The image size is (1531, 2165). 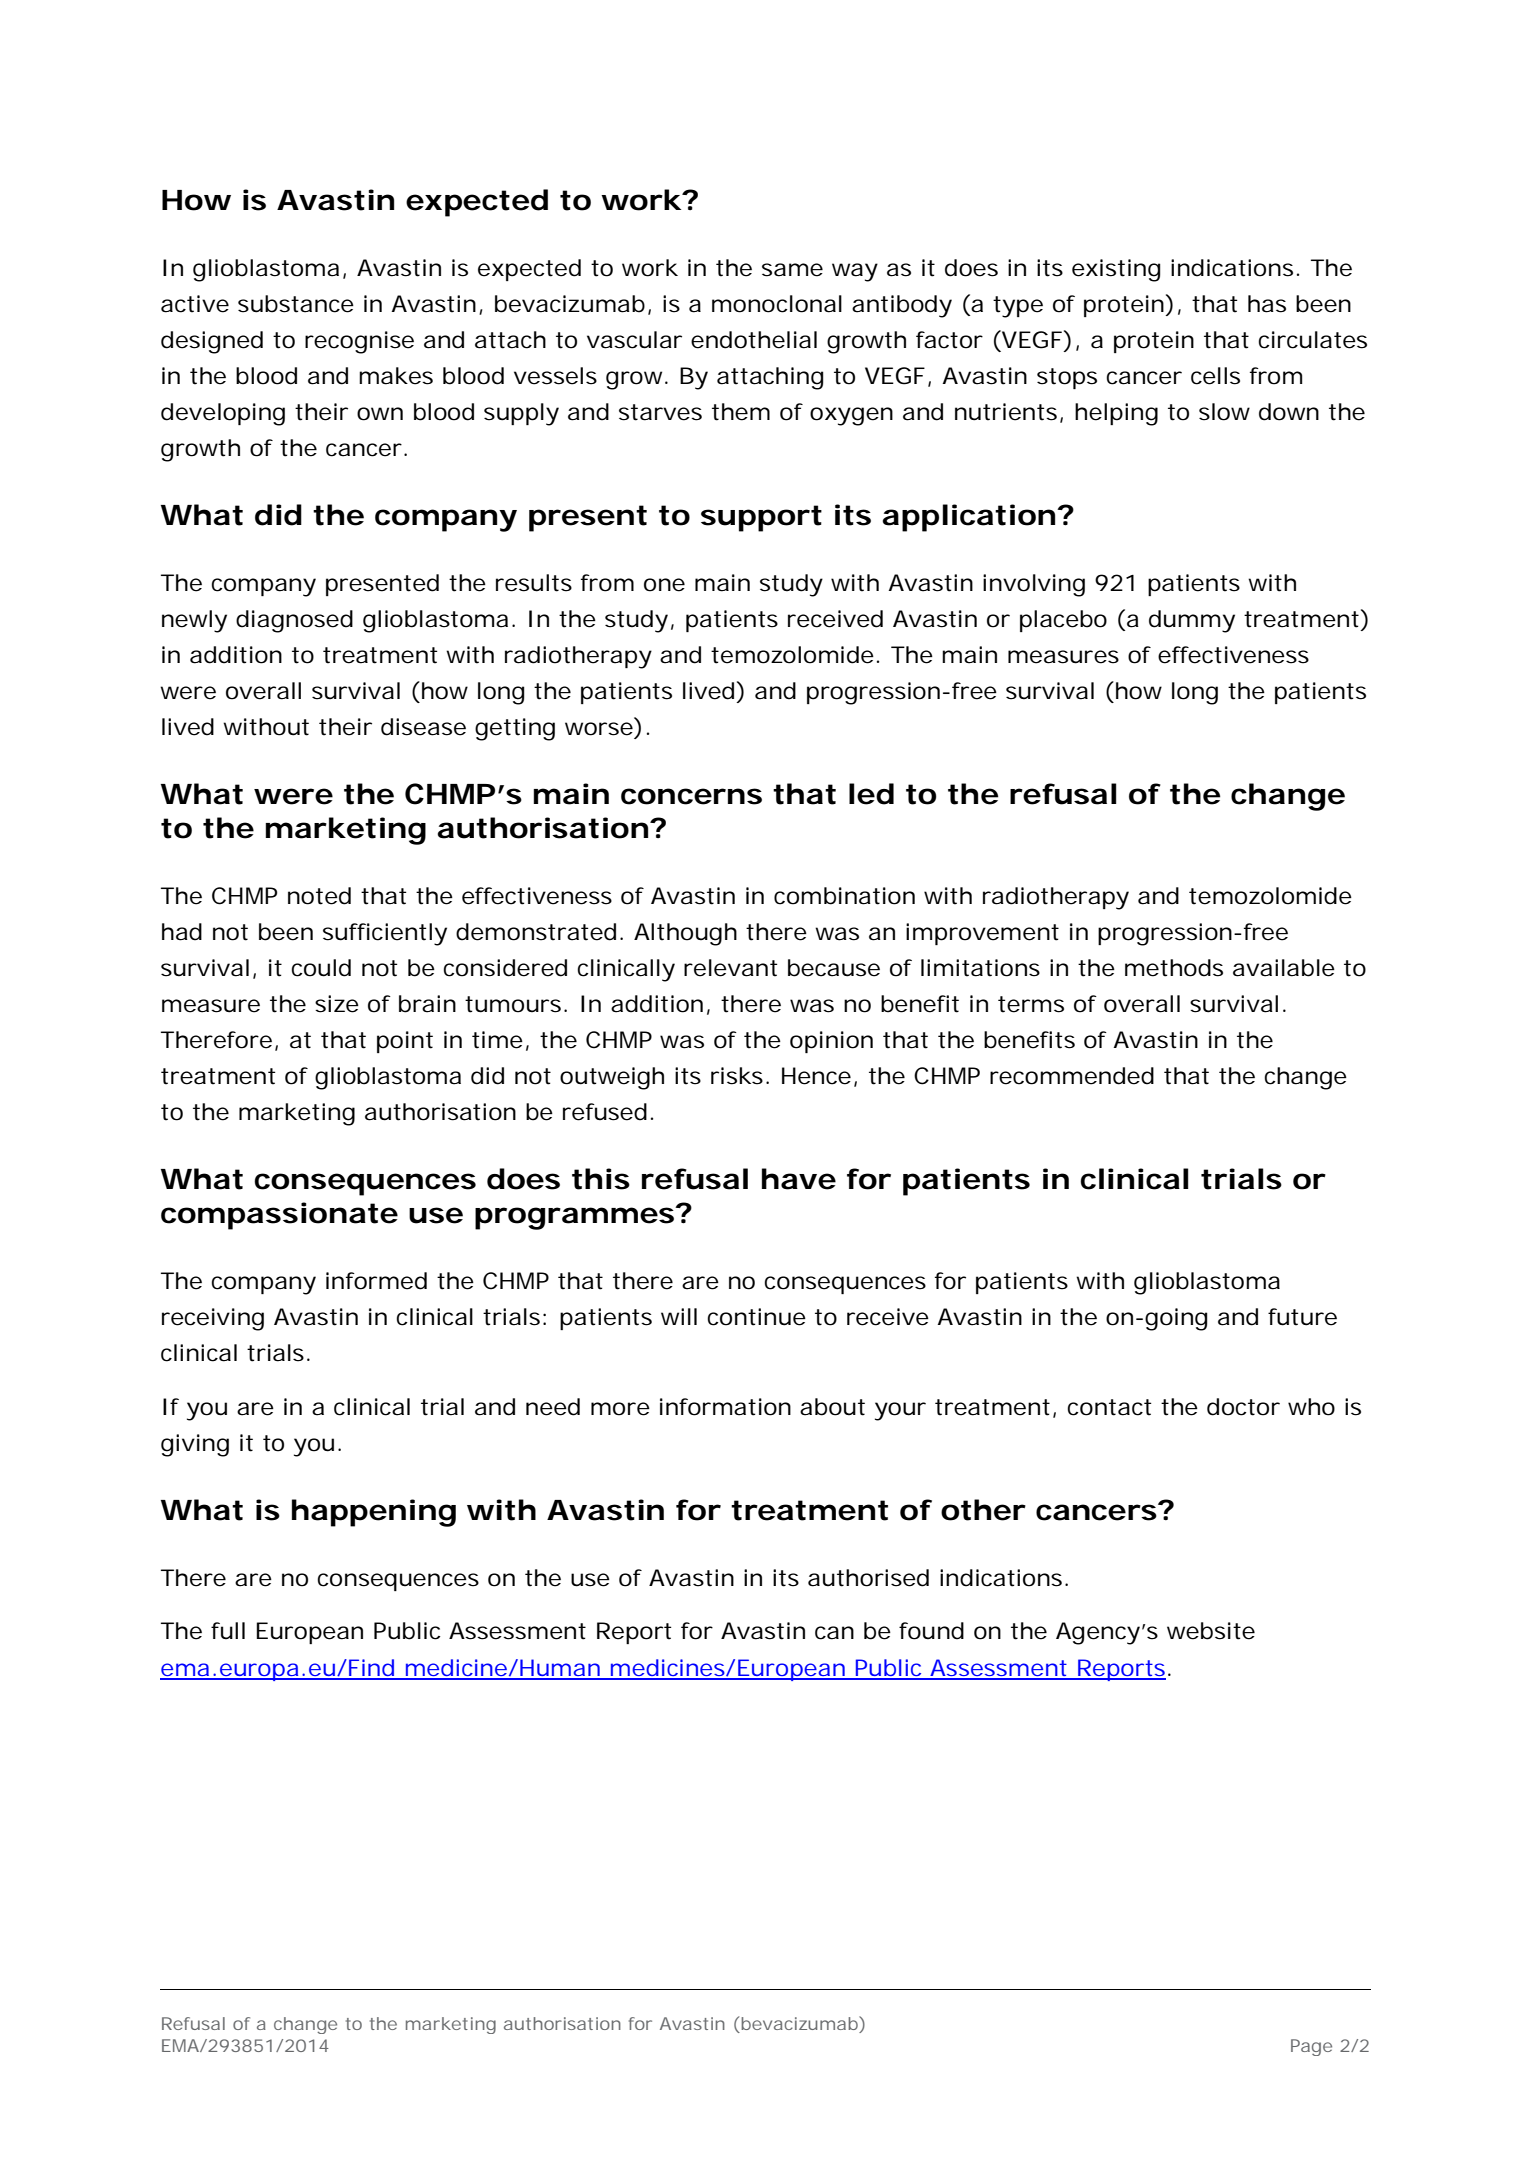 I want to click on giving, so click(x=195, y=1445).
